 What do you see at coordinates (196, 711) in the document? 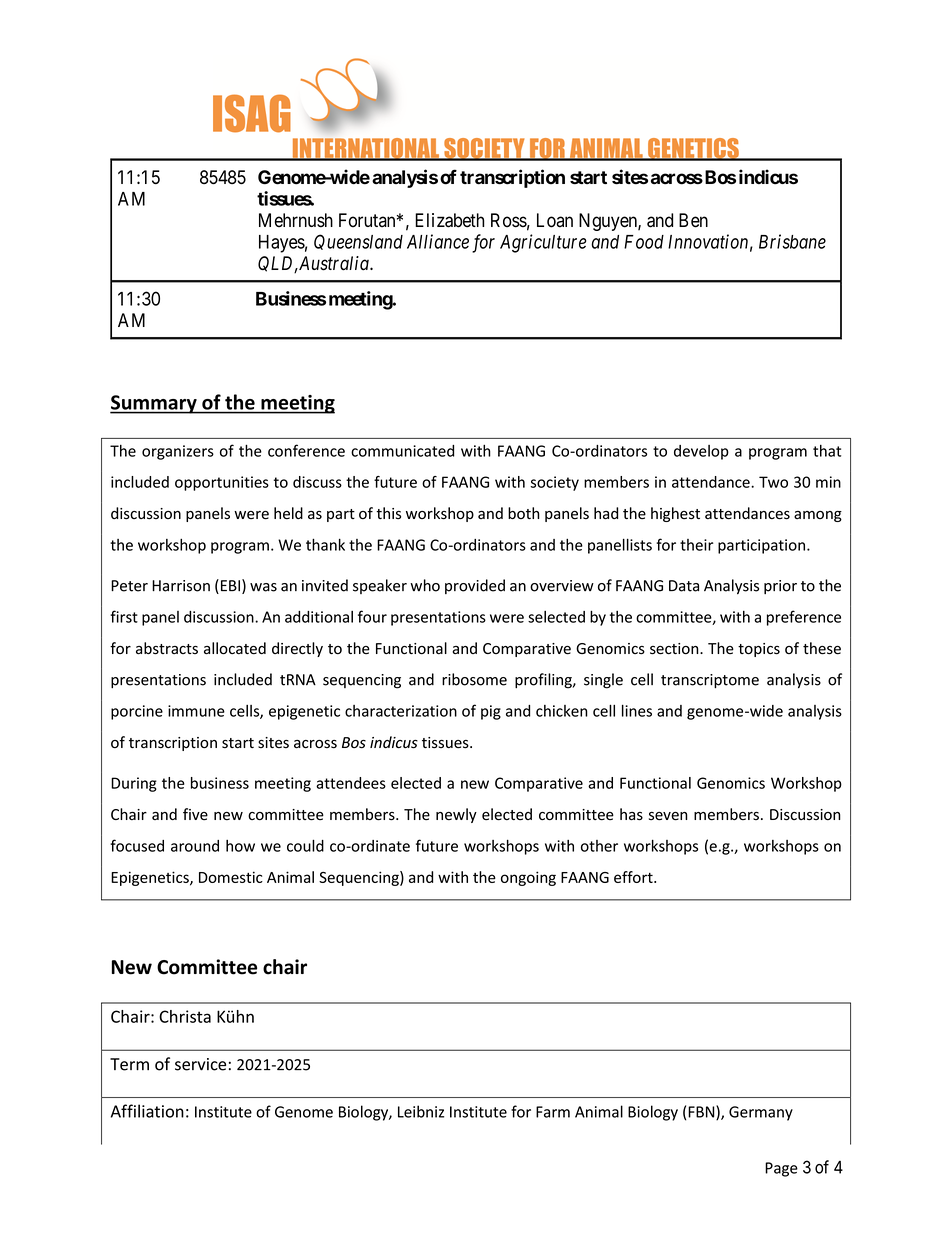
I see `immune` at bounding box center [196, 711].
